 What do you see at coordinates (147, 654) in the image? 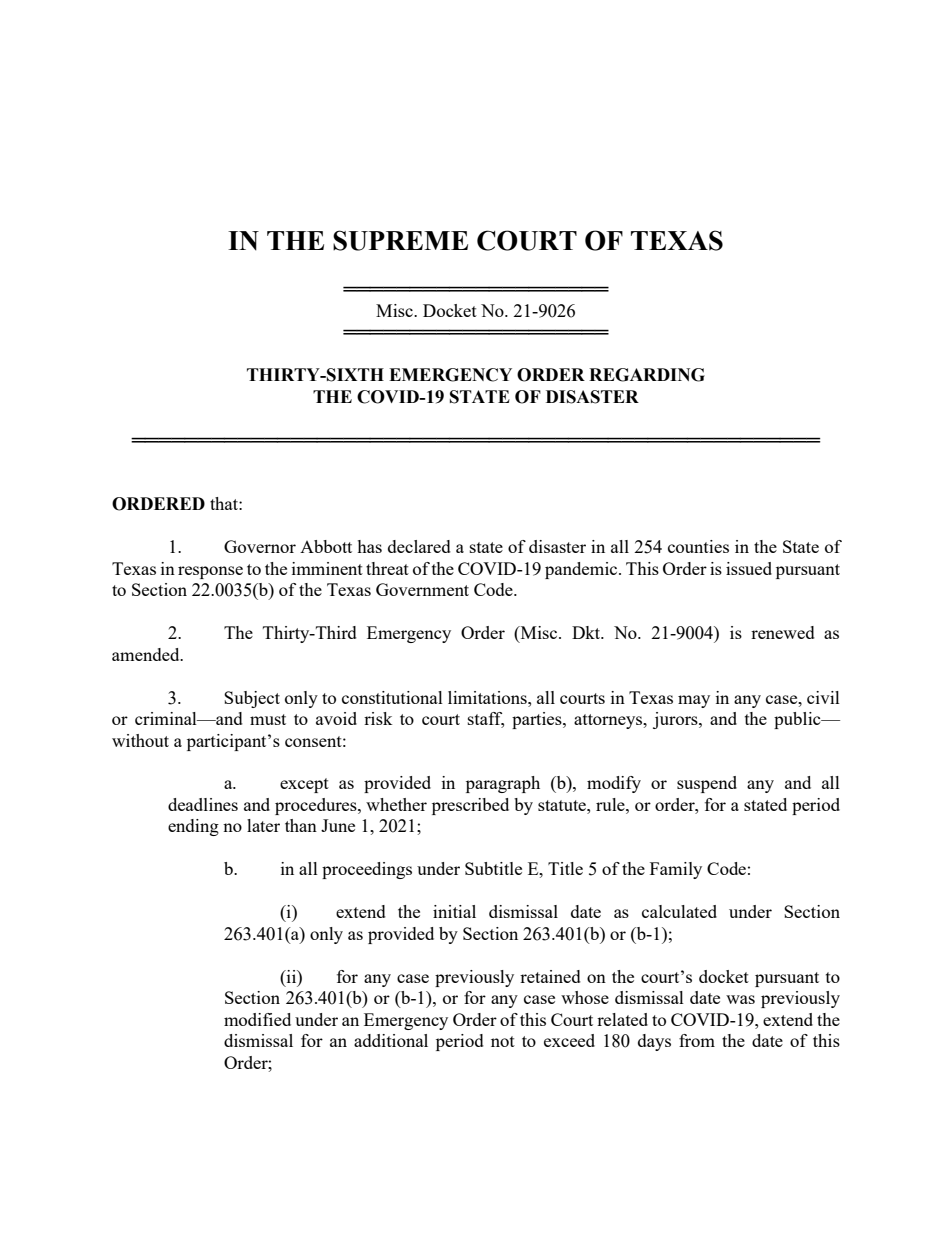
I see `amended` at bounding box center [147, 654].
